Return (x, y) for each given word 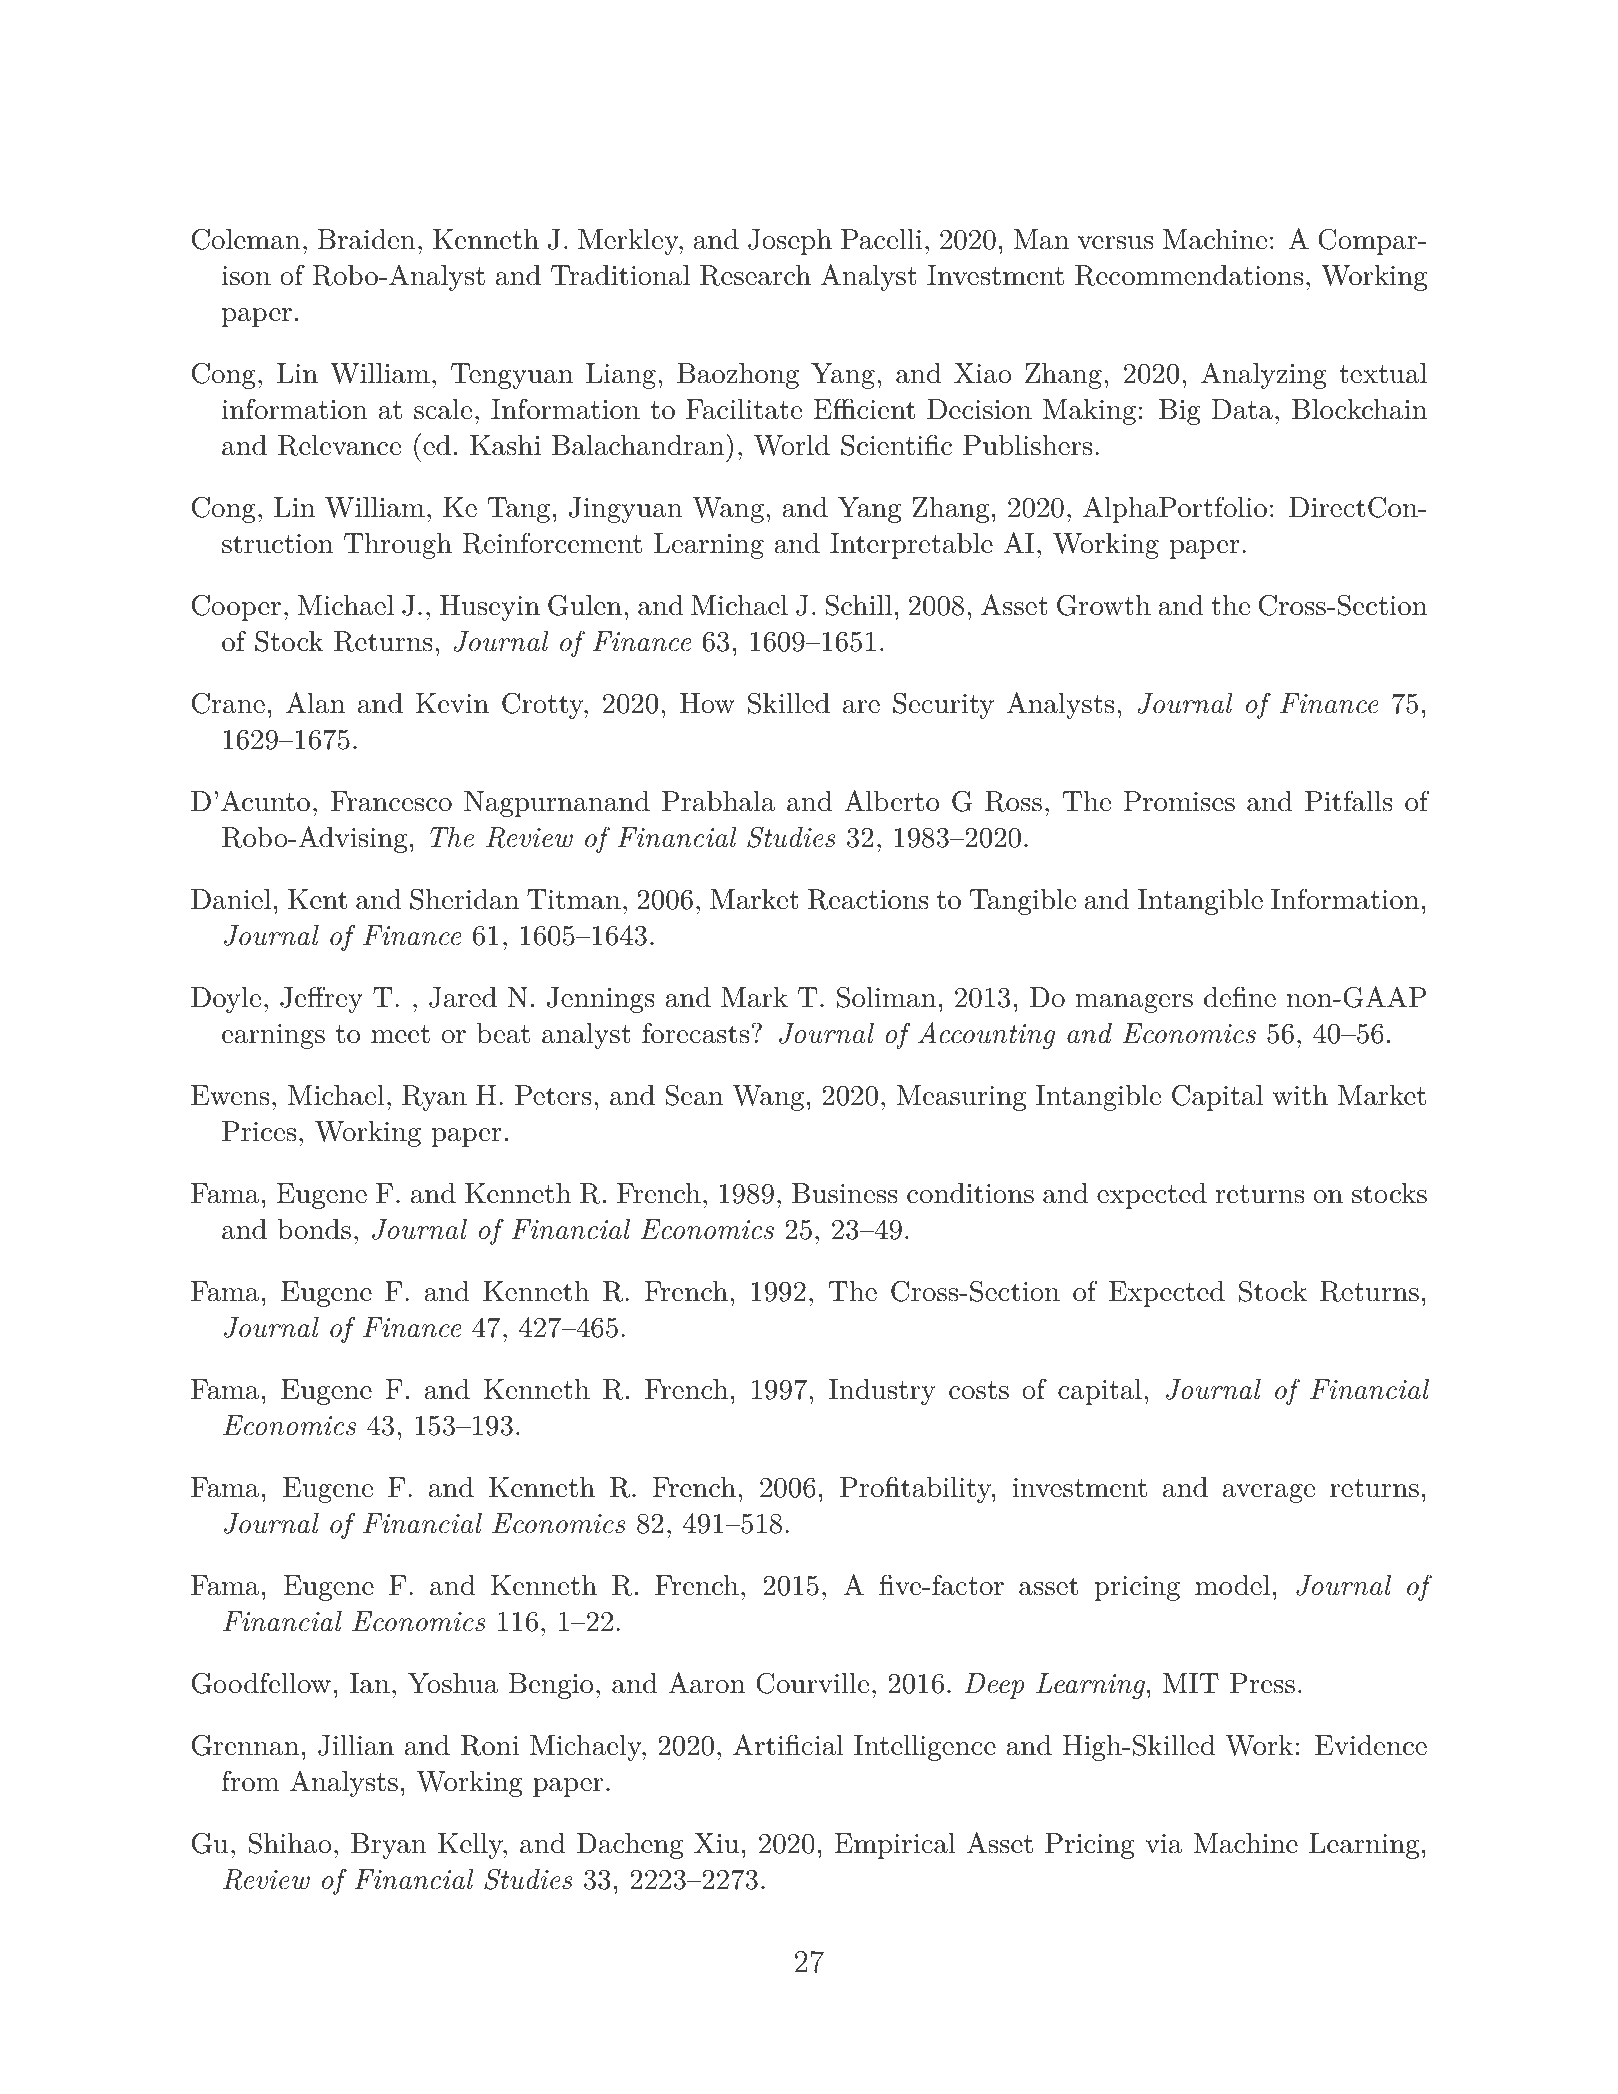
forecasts (695, 1033)
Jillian (356, 1745)
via (1163, 1844)
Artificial (788, 1745)
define (1240, 997)
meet (400, 1034)
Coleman (246, 239)
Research (755, 275)
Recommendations (1189, 275)
